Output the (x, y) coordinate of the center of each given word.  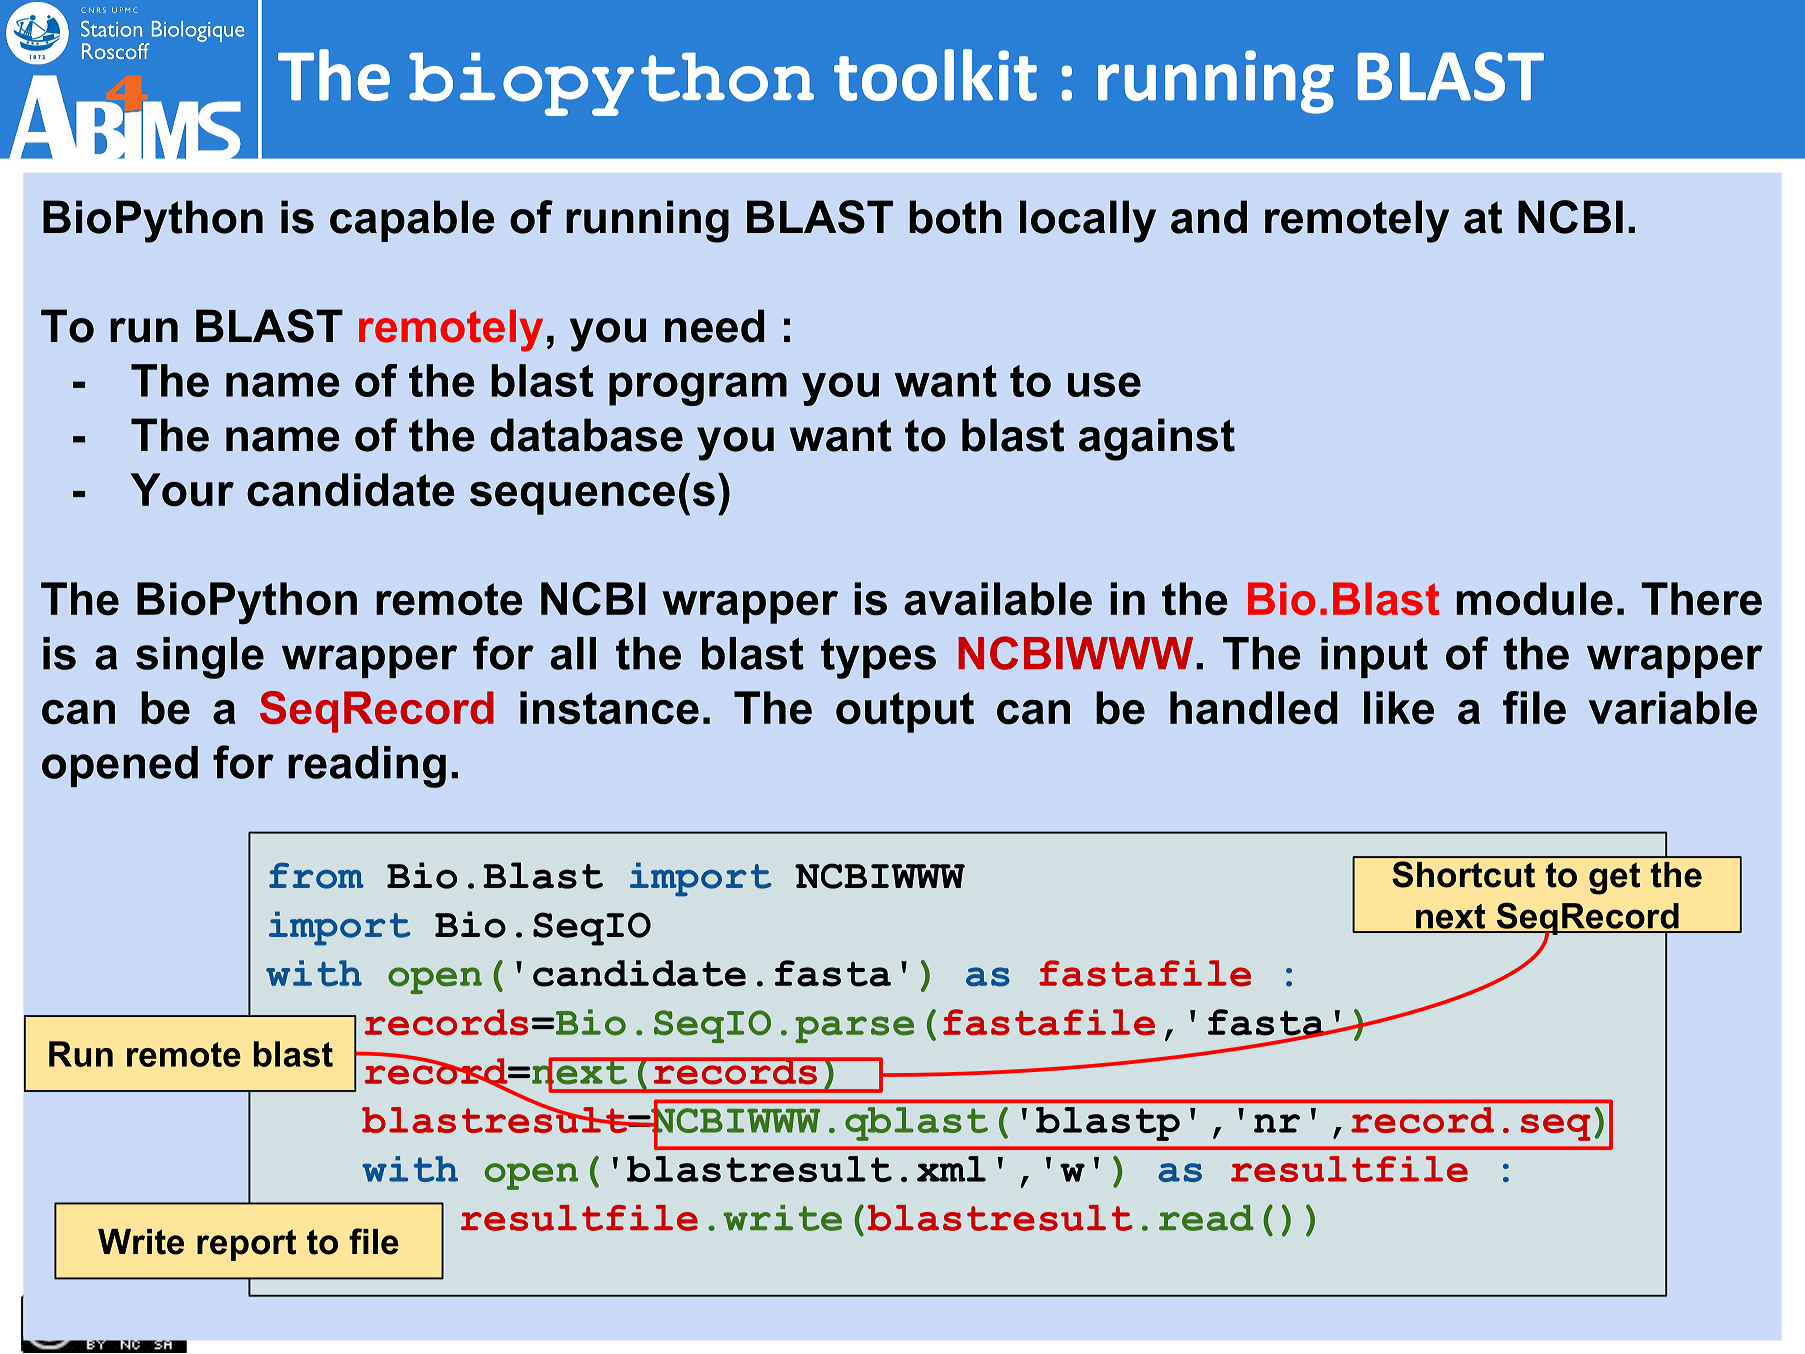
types (878, 658)
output (905, 712)
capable (412, 221)
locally (1088, 221)
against (1157, 439)
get (1614, 878)
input (1374, 657)
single (200, 658)
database (586, 435)
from (316, 875)
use (1104, 384)
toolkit (935, 75)
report (246, 1245)
